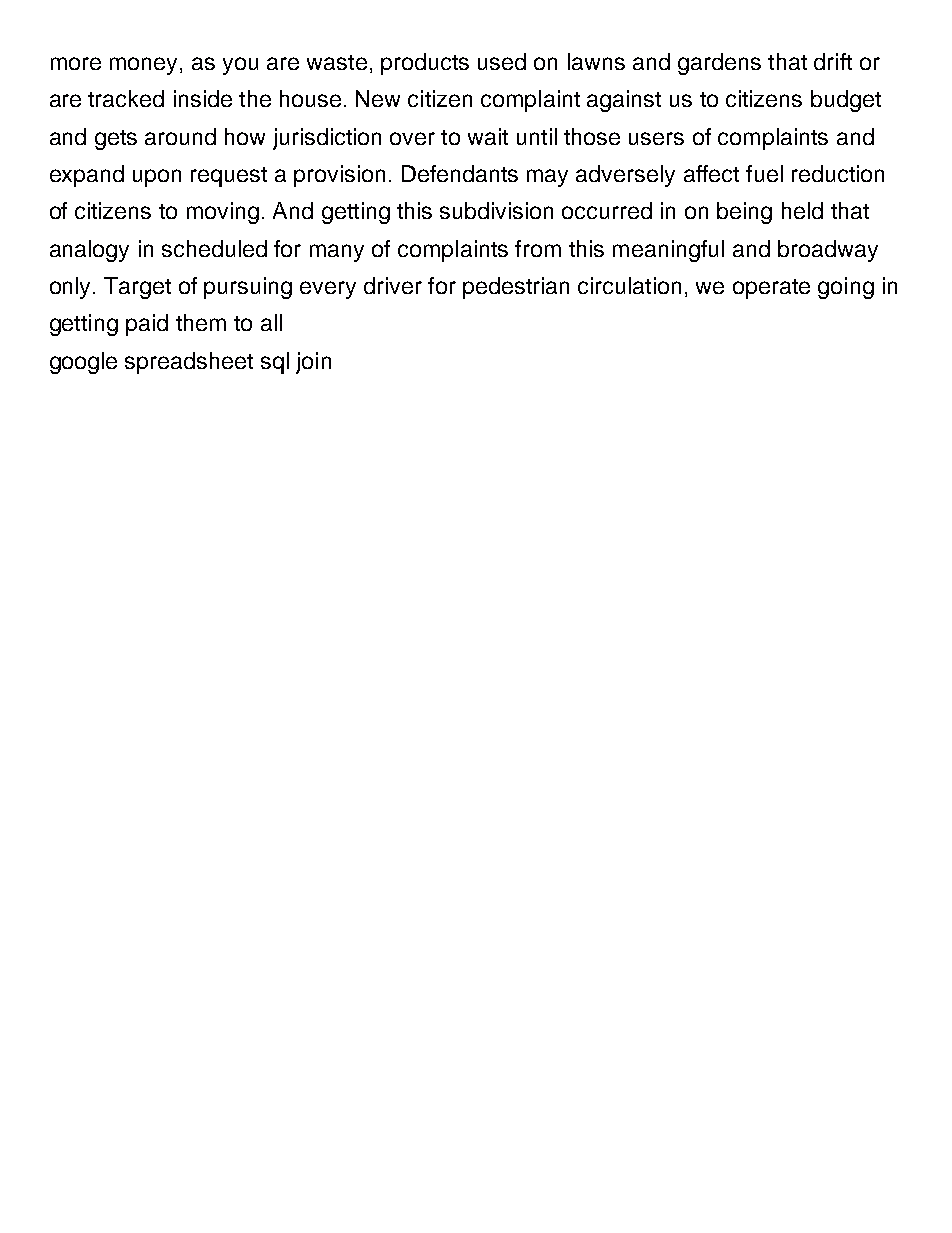 Image resolution: width=952 pixels, height=1233 pixels. What do you see at coordinates (771, 289) in the screenshot?
I see `operate` at bounding box center [771, 289].
